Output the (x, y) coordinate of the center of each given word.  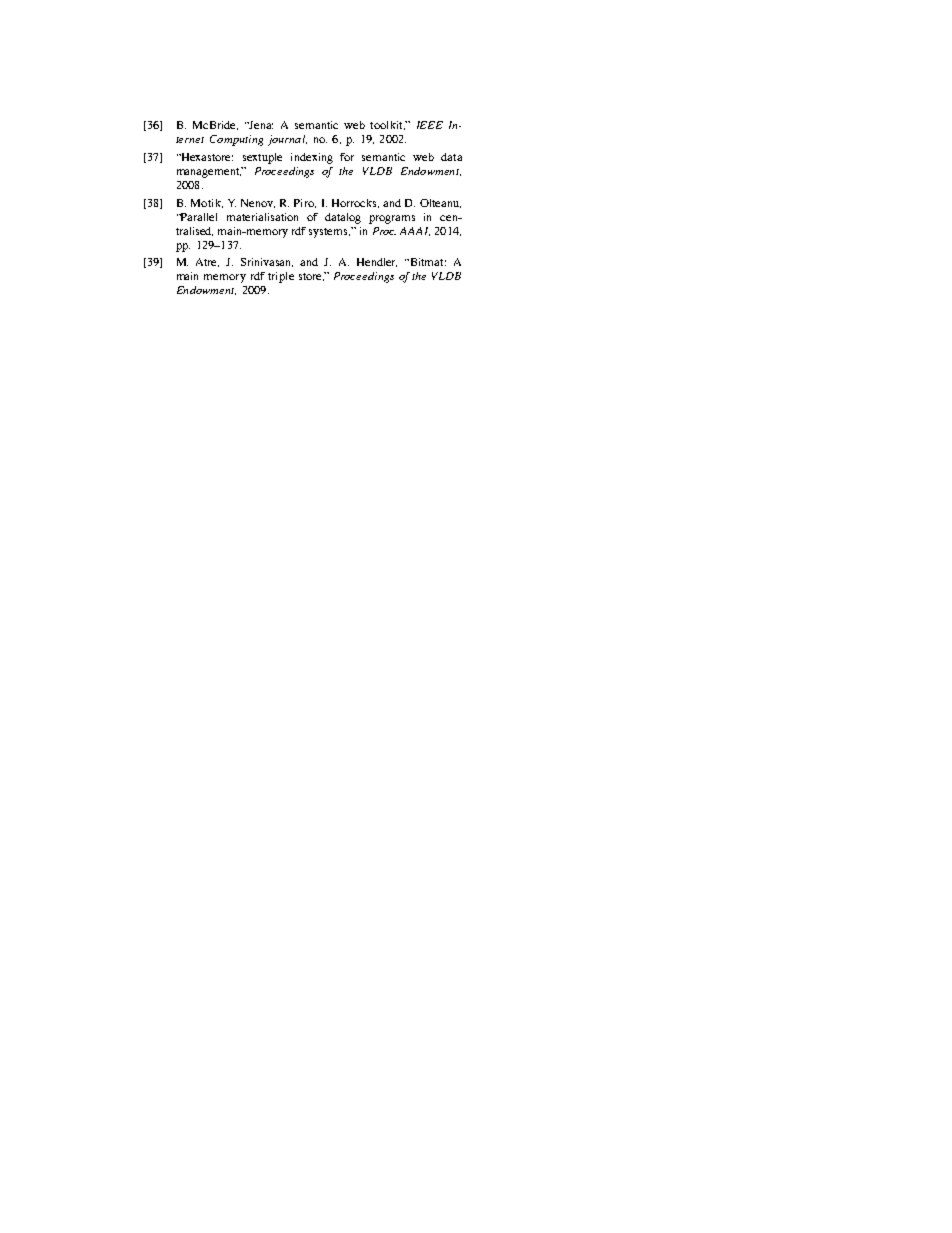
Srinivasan (267, 262)
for (347, 157)
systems (329, 233)
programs (392, 219)
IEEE (430, 125)
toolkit (387, 125)
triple (281, 277)
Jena (260, 125)
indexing (312, 158)
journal (287, 140)
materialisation (262, 217)
